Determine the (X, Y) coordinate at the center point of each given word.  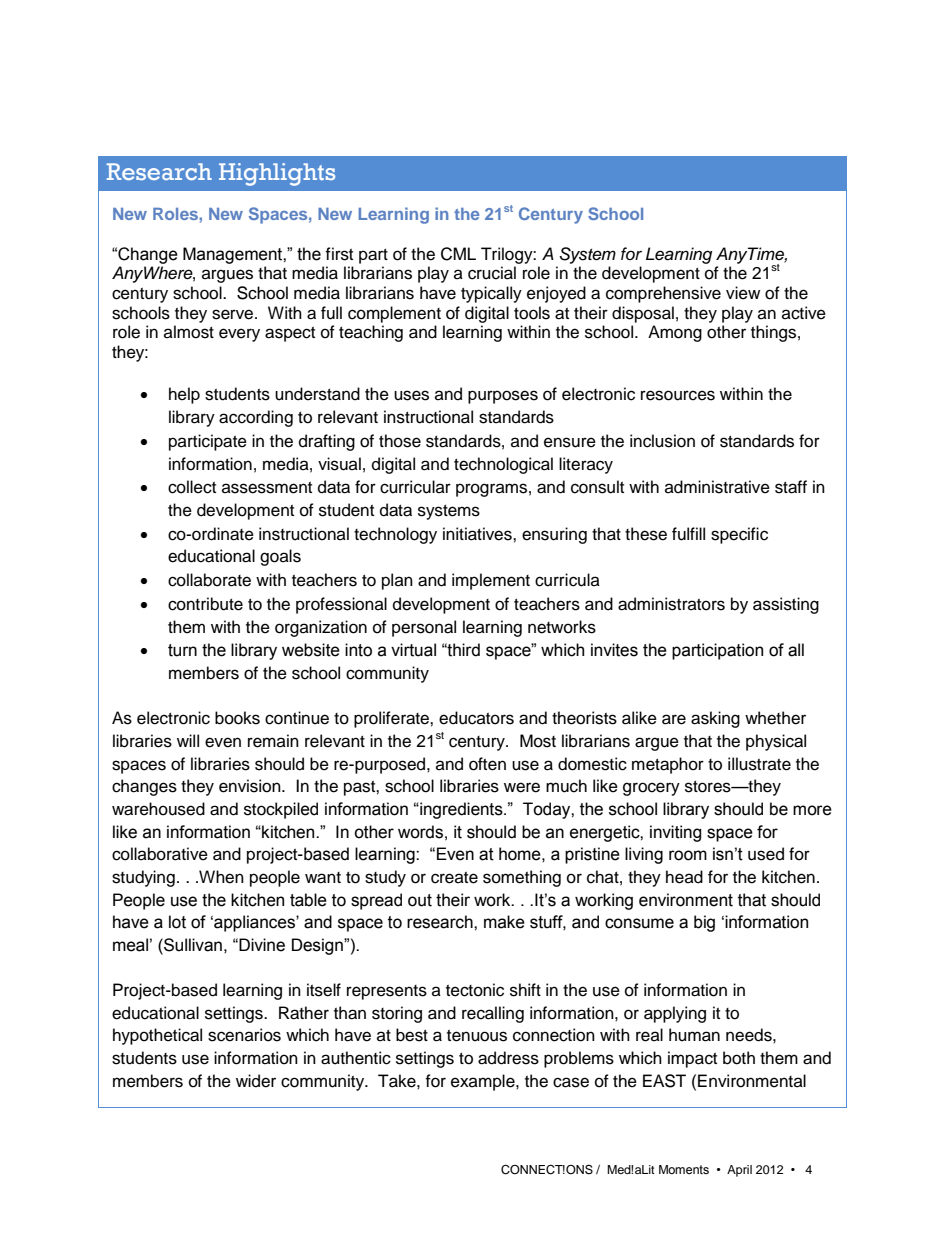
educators (476, 718)
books (237, 718)
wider (256, 1081)
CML (458, 254)
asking (715, 719)
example (484, 1082)
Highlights (277, 174)
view (743, 293)
